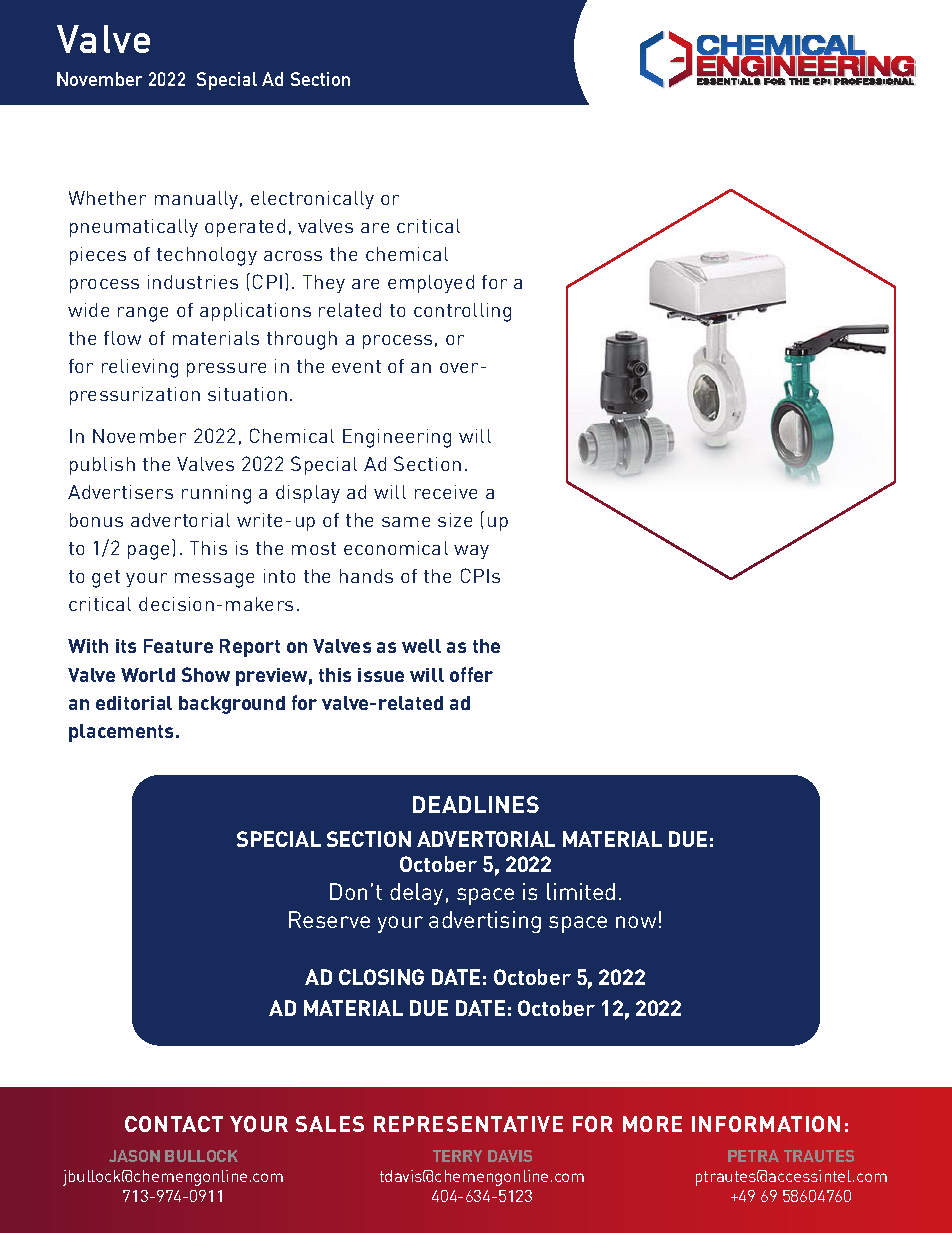 The width and height of the screenshot is (952, 1233). I want to click on employed, so click(431, 284).
